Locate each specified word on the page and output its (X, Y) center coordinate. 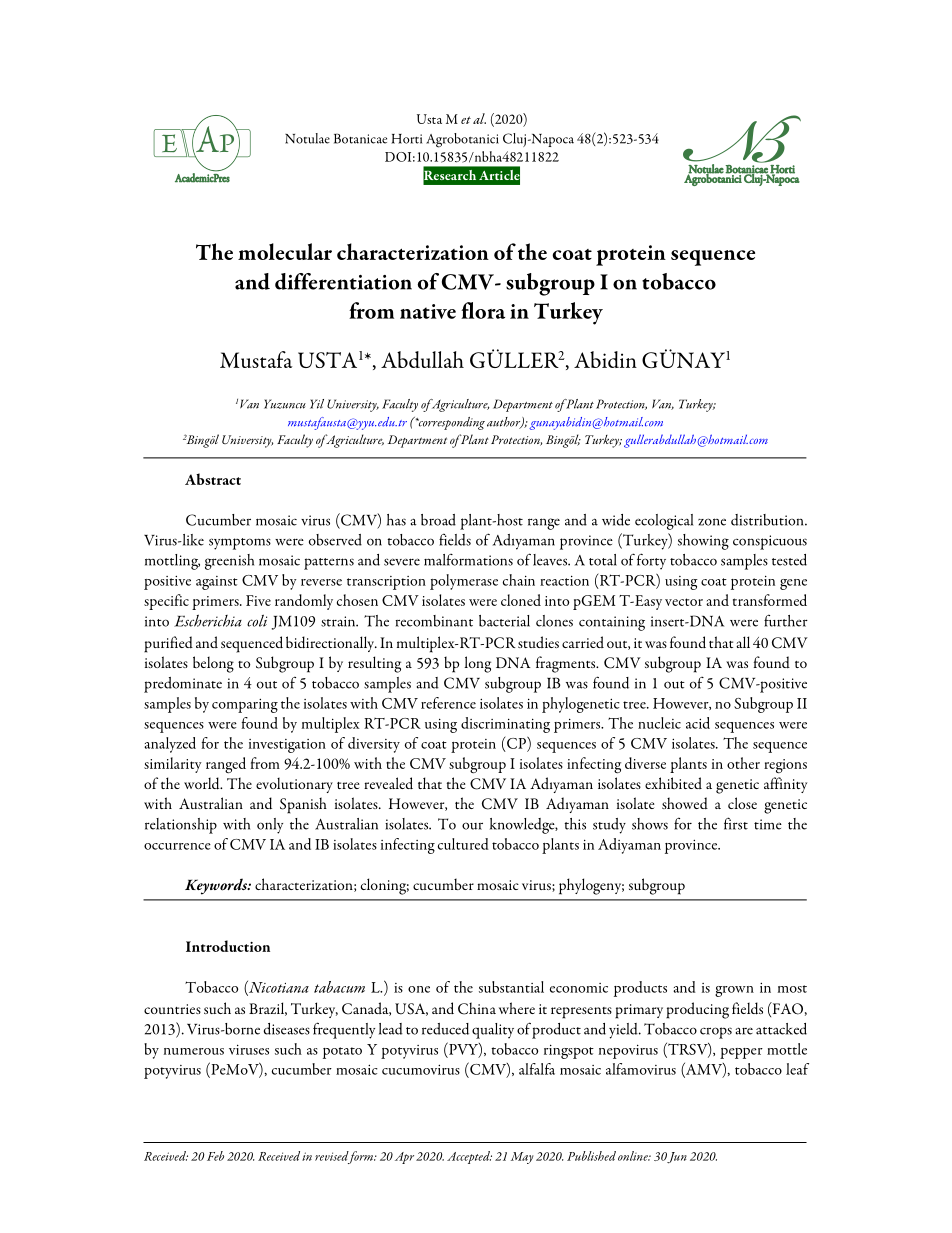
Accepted (469, 1157)
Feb (215, 1156)
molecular (285, 251)
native (428, 311)
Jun (677, 1157)
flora (483, 310)
